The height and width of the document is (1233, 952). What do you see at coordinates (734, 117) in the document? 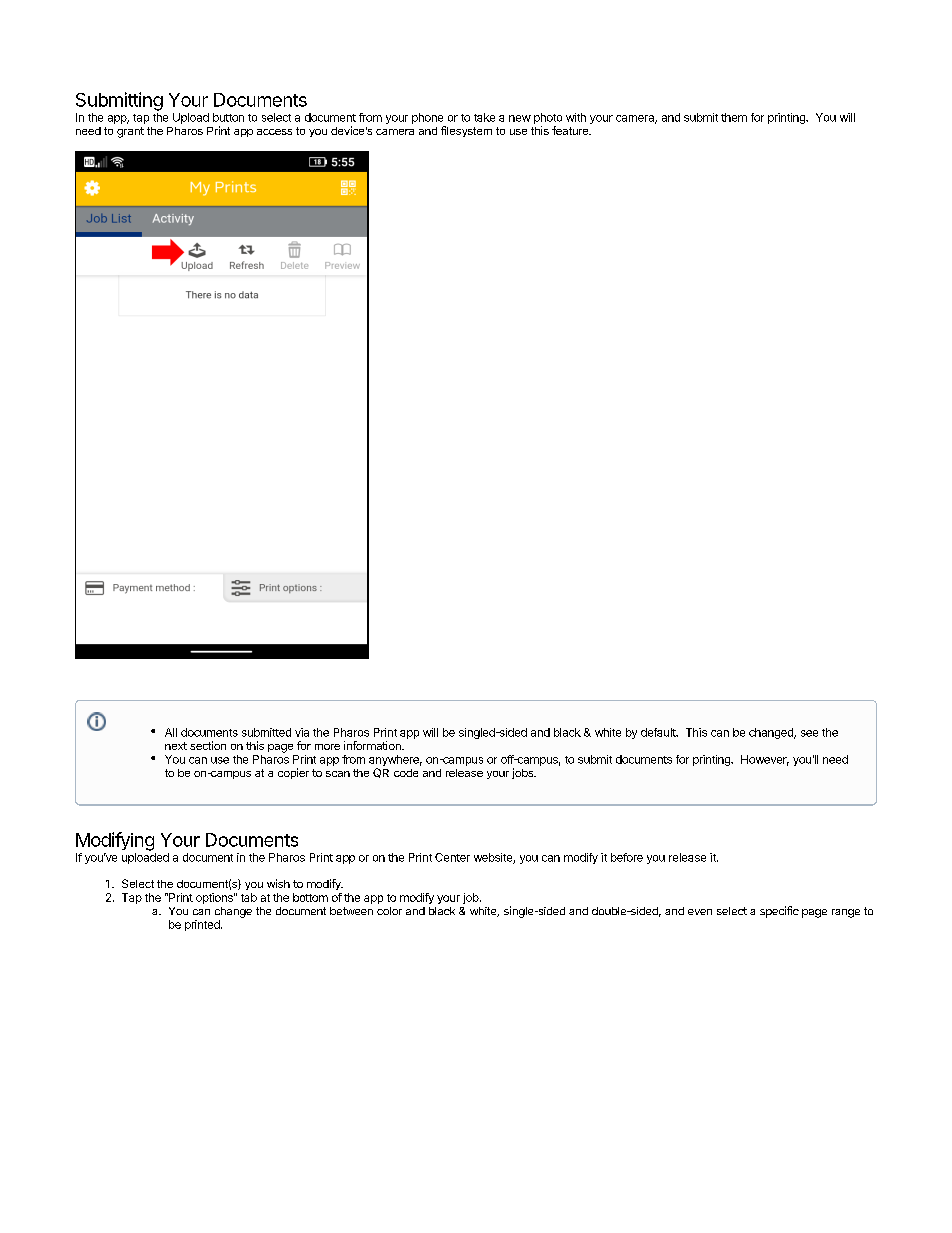
I see `them` at bounding box center [734, 117].
